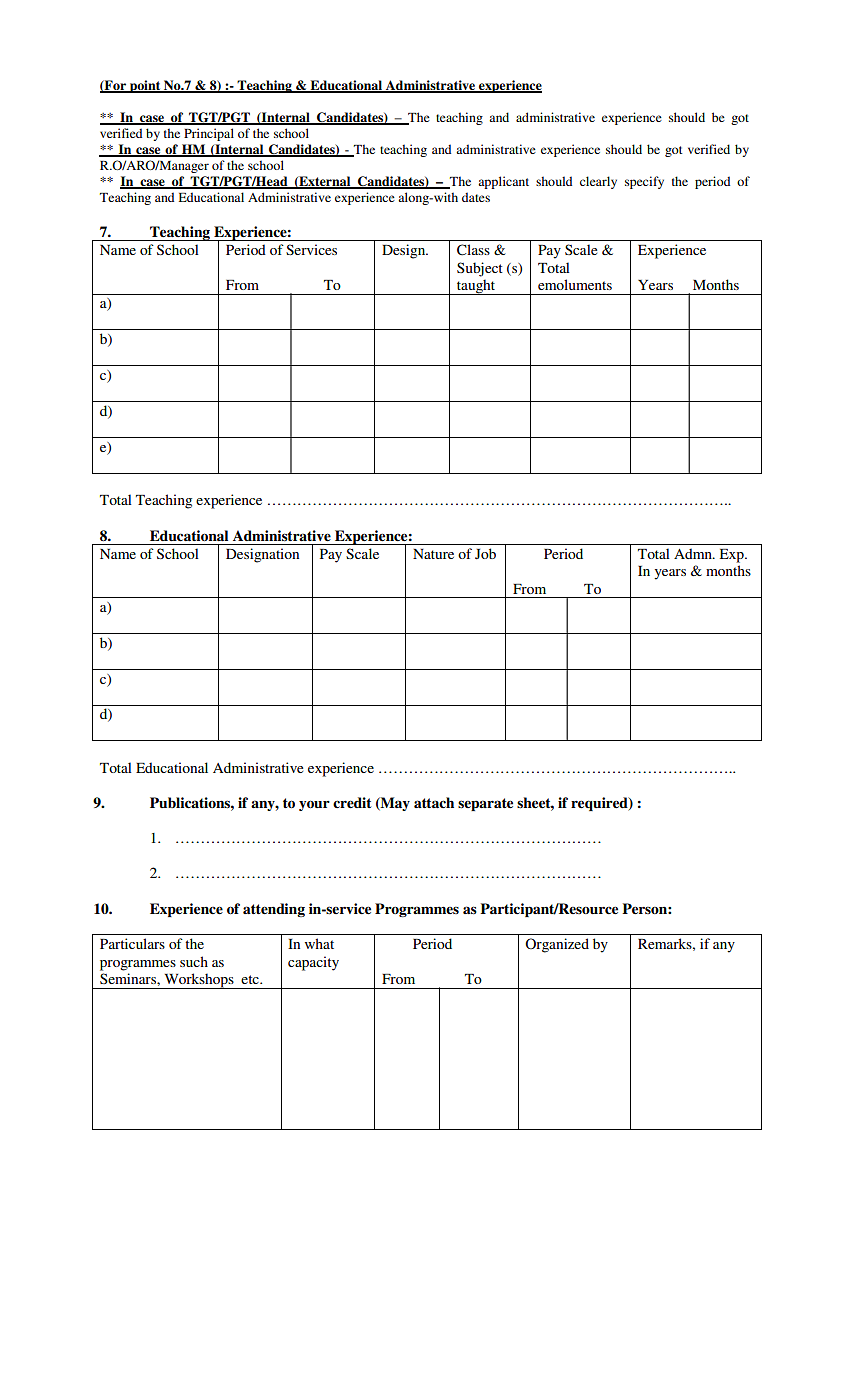 The width and height of the screenshot is (849, 1400). What do you see at coordinates (485, 804) in the screenshot?
I see `separate` at bounding box center [485, 804].
